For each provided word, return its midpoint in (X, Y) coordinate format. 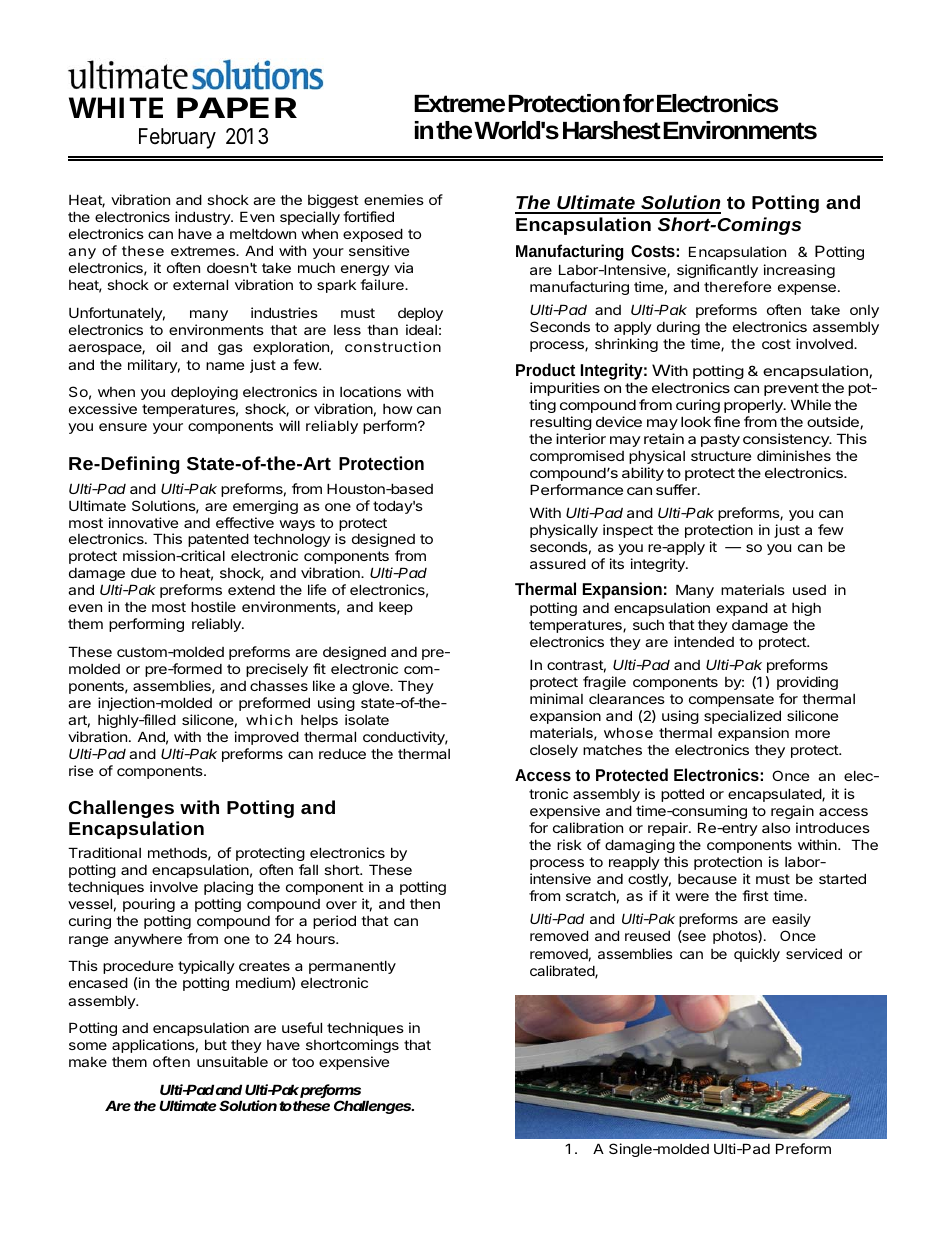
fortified (368, 216)
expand (742, 609)
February (177, 138)
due (143, 573)
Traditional (104, 852)
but (216, 1044)
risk (569, 844)
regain (792, 812)
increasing (799, 271)
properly (754, 406)
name (225, 366)
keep (396, 608)
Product (545, 369)
